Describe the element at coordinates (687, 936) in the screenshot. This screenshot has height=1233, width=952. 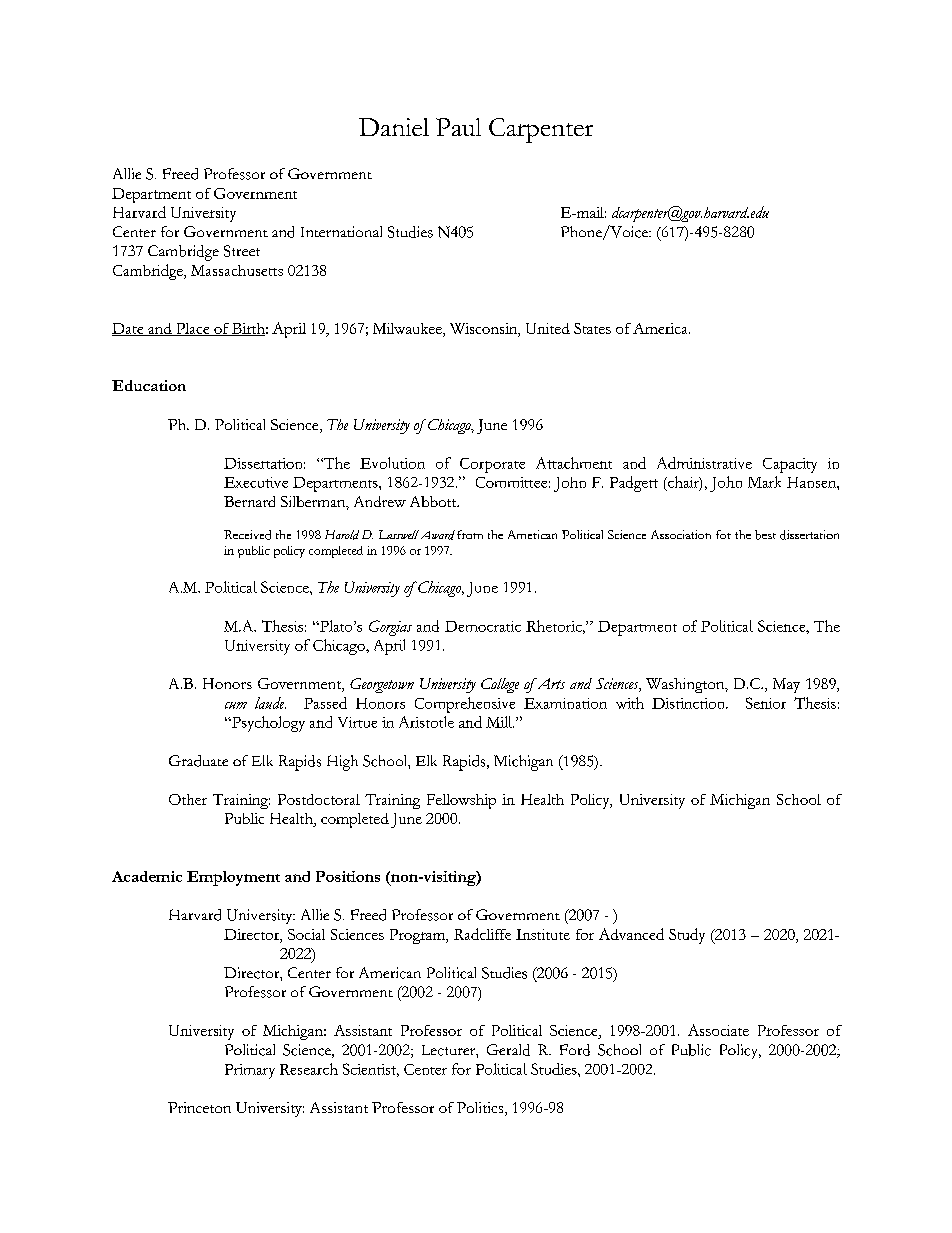
I see `Study` at that location.
